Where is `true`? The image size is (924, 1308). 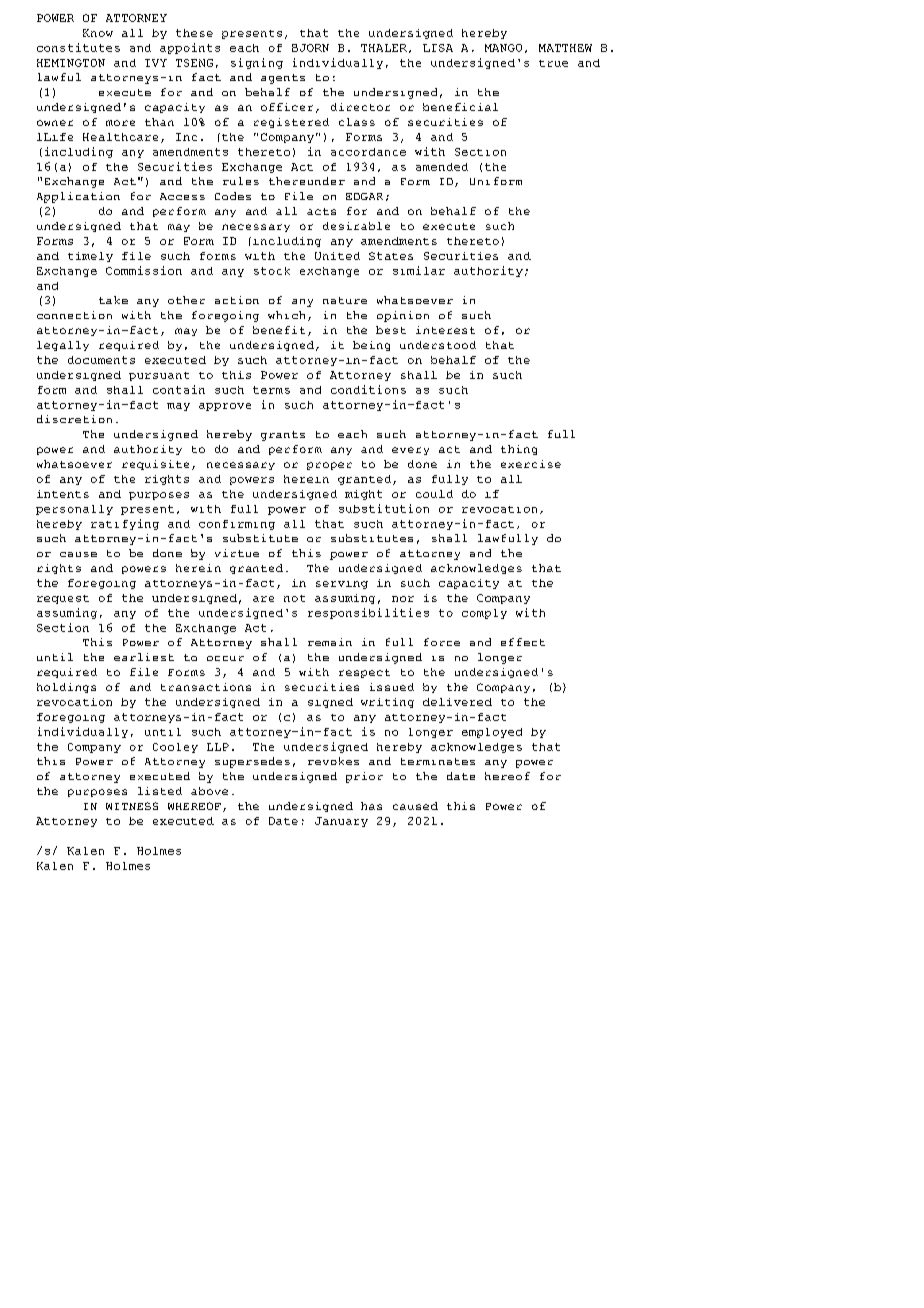
true is located at coordinates (553, 63).
